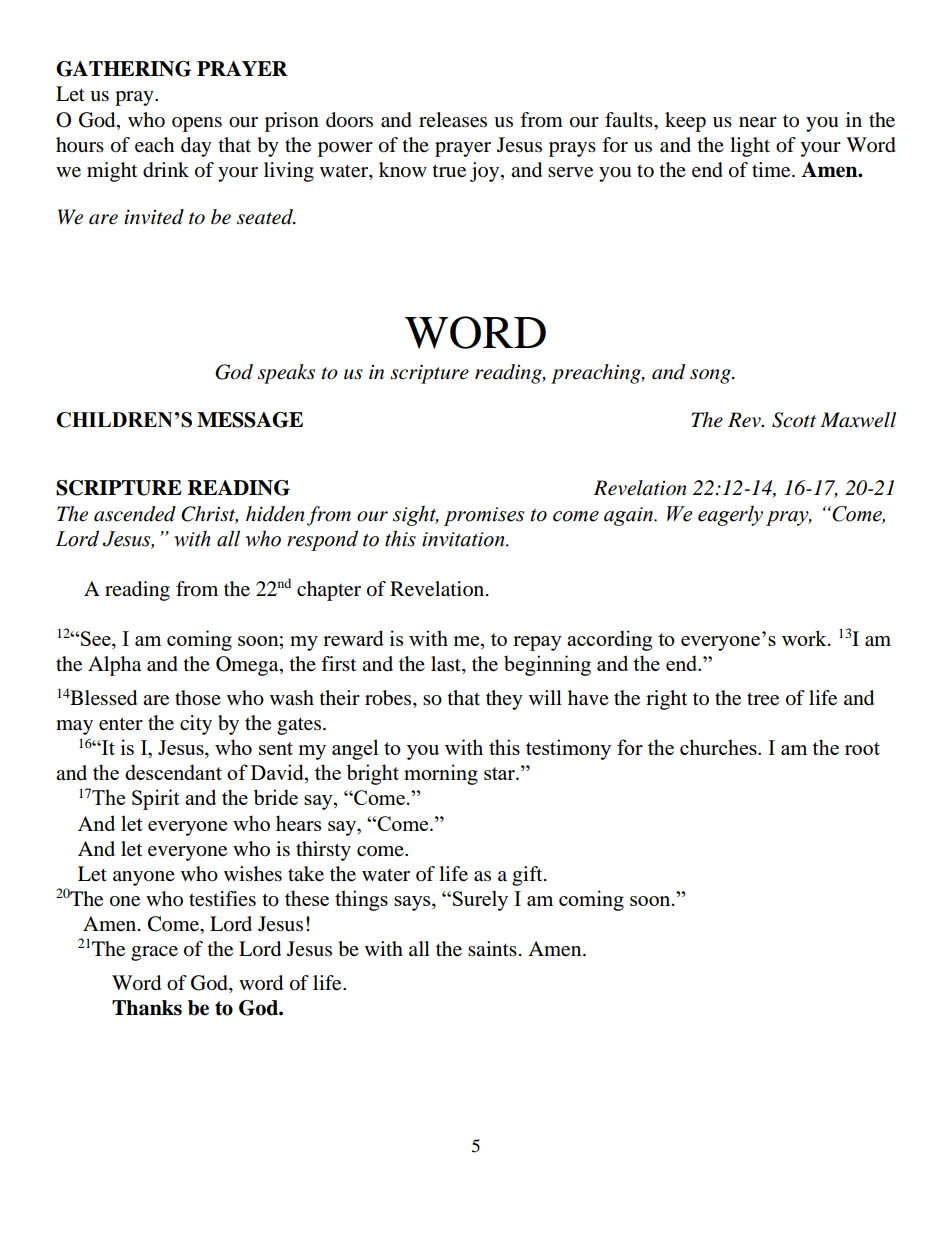 The image size is (952, 1233). Describe the element at coordinates (154, 953) in the document. I see `grace` at that location.
